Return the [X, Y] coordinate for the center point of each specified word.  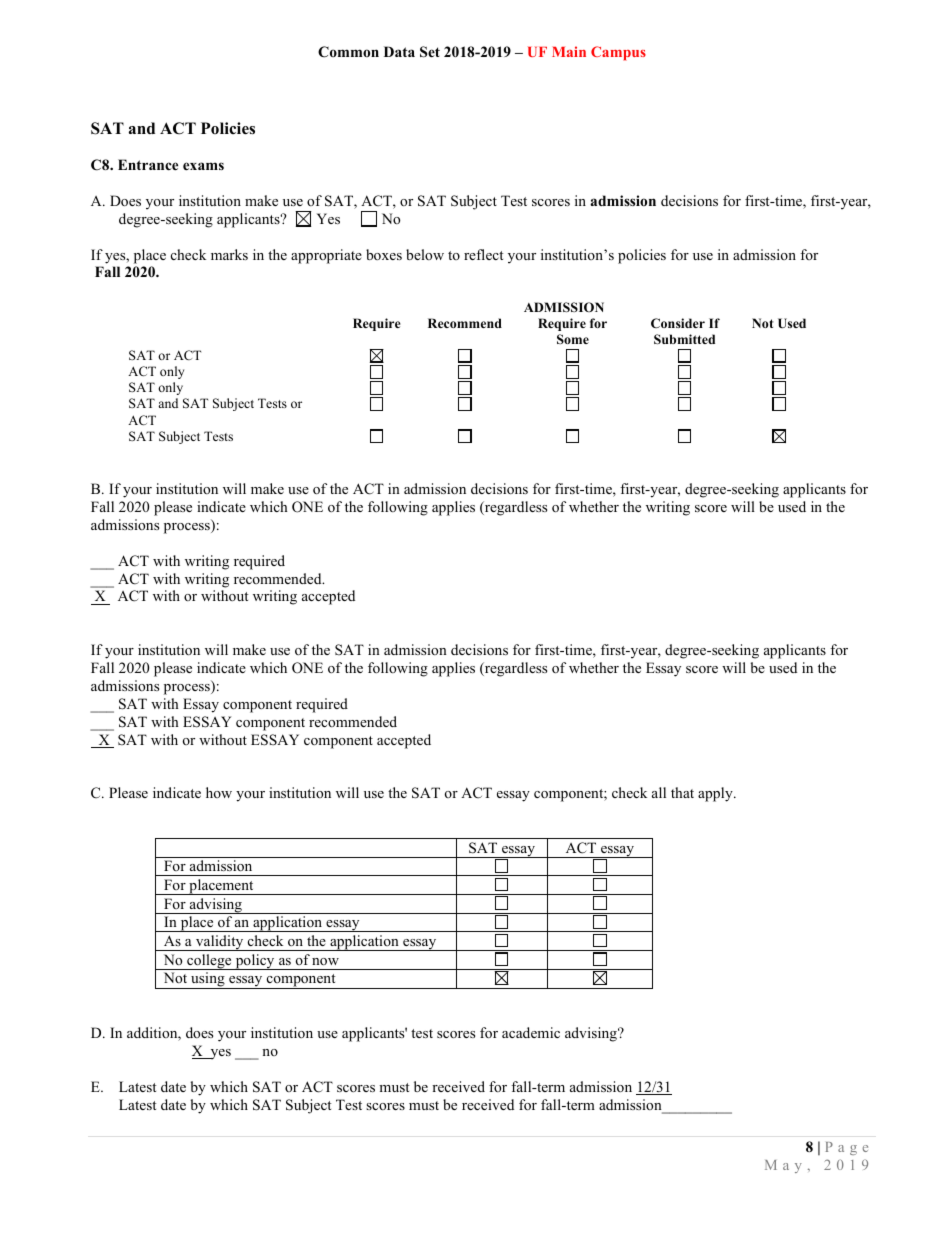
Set [430, 52]
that [682, 792]
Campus [618, 53]
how [219, 792]
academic [531, 1032]
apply [716, 794]
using [208, 980]
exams [203, 166]
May [783, 1166]
